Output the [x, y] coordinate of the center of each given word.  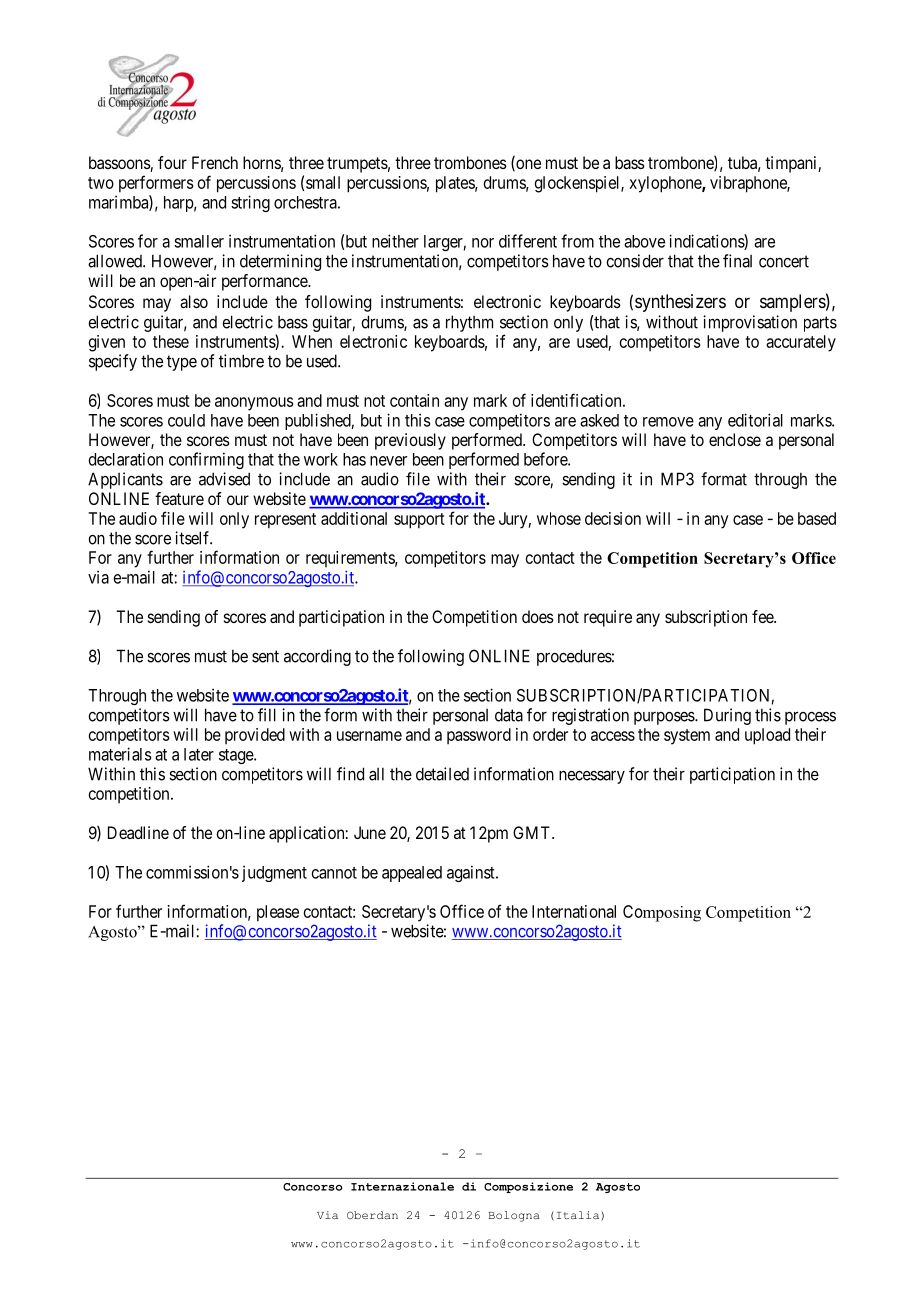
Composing [662, 913]
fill [267, 715]
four [172, 162]
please [278, 913]
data [509, 715]
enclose [735, 439]
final [737, 261]
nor [483, 243]
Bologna [514, 1216]
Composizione [528, 1187]
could [186, 420]
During [727, 716]
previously [410, 441]
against [472, 873]
